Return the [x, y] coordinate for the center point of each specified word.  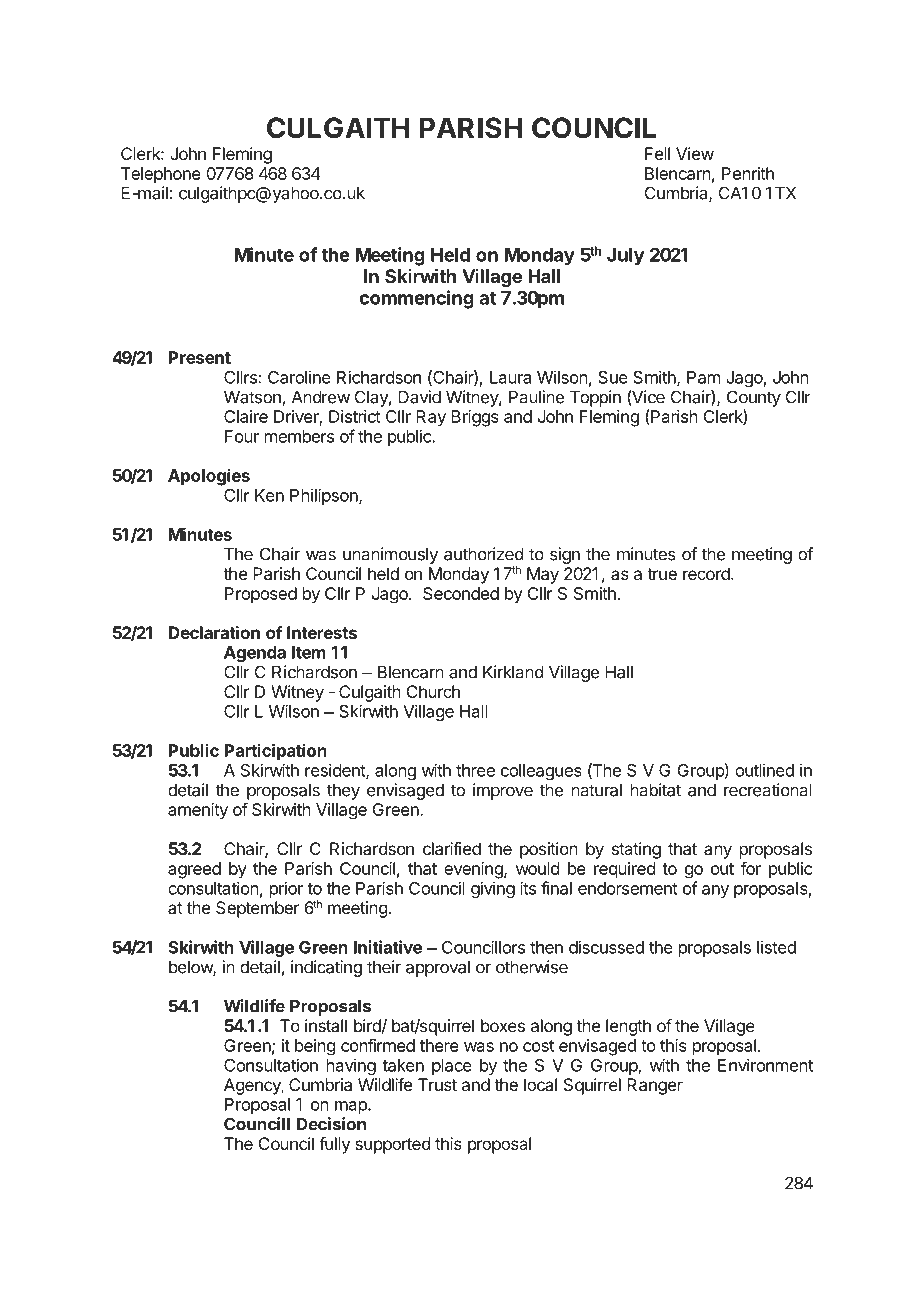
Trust [437, 1084]
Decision [331, 1124]
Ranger [655, 1086]
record [707, 573]
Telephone [161, 175]
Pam [703, 377]
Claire [246, 416]
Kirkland [513, 672]
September [257, 909]
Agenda [255, 654]
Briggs [475, 418]
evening [474, 870]
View [695, 153]
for [751, 868]
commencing [416, 299]
